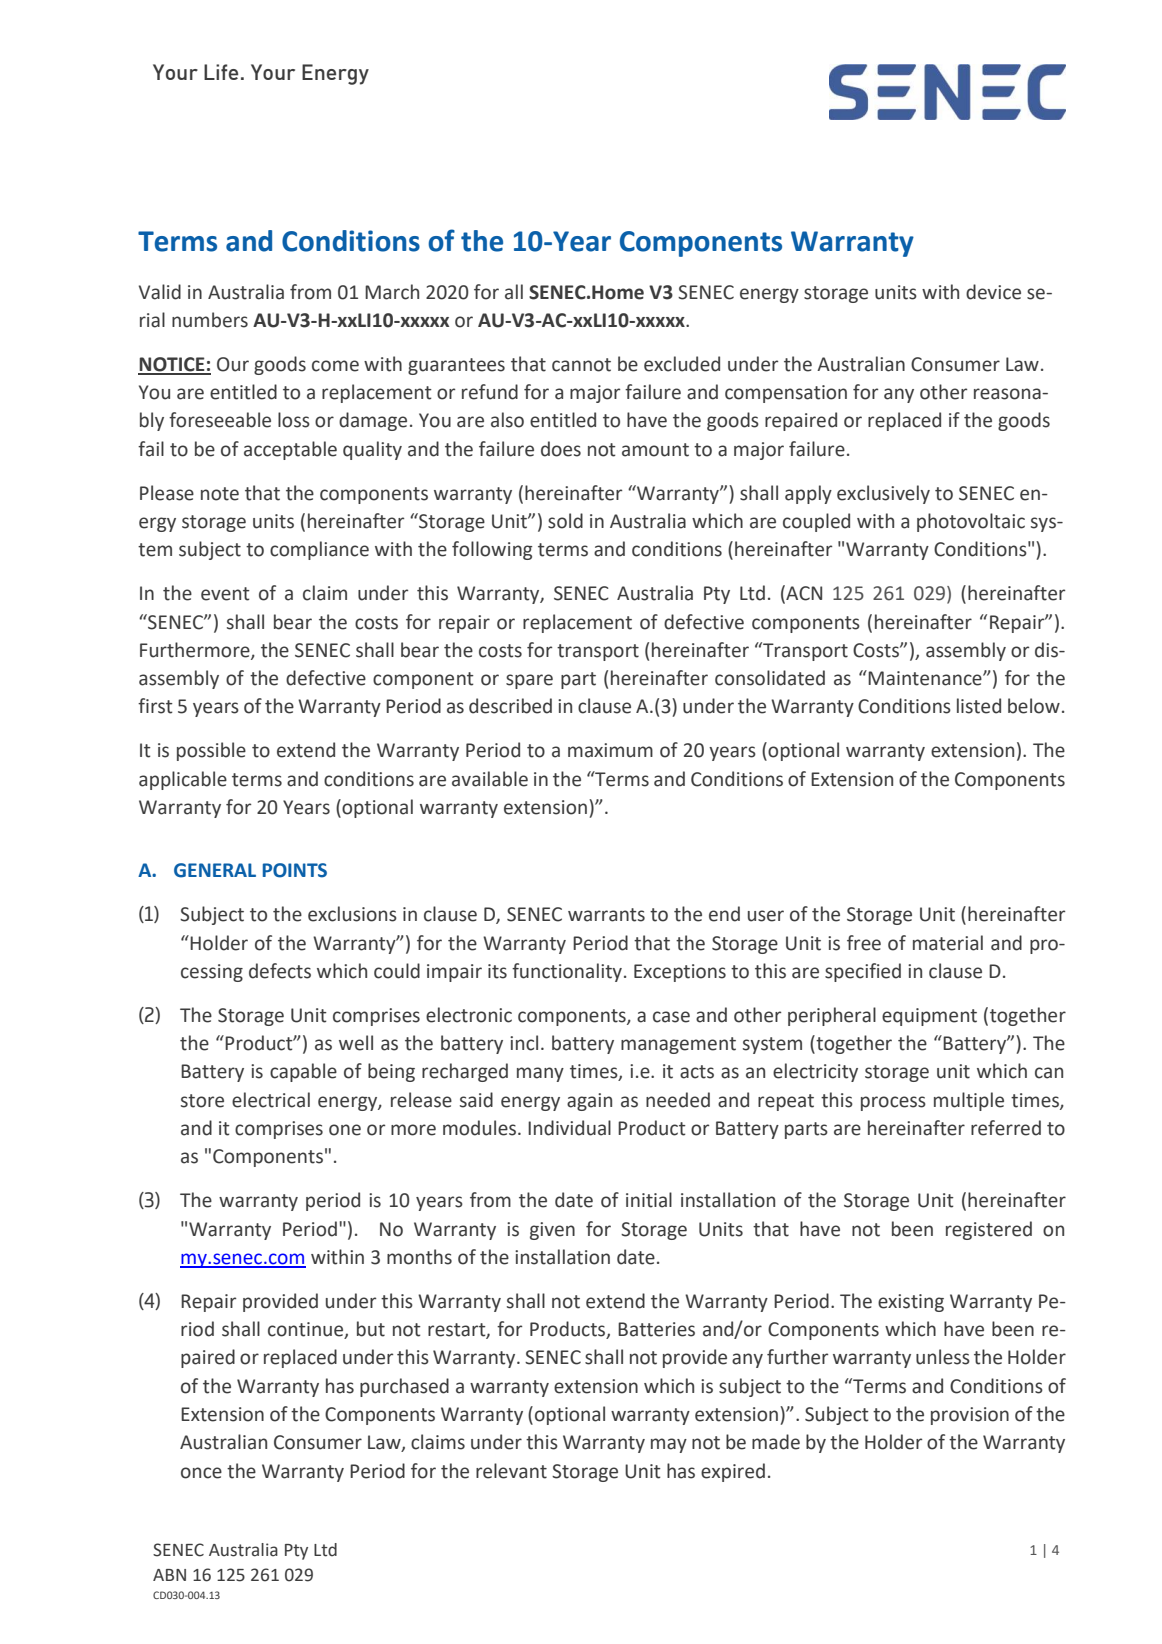 Image resolution: width=1162 pixels, height=1644 pixels. What do you see at coordinates (610, 750) in the document?
I see `maximum` at bounding box center [610, 750].
